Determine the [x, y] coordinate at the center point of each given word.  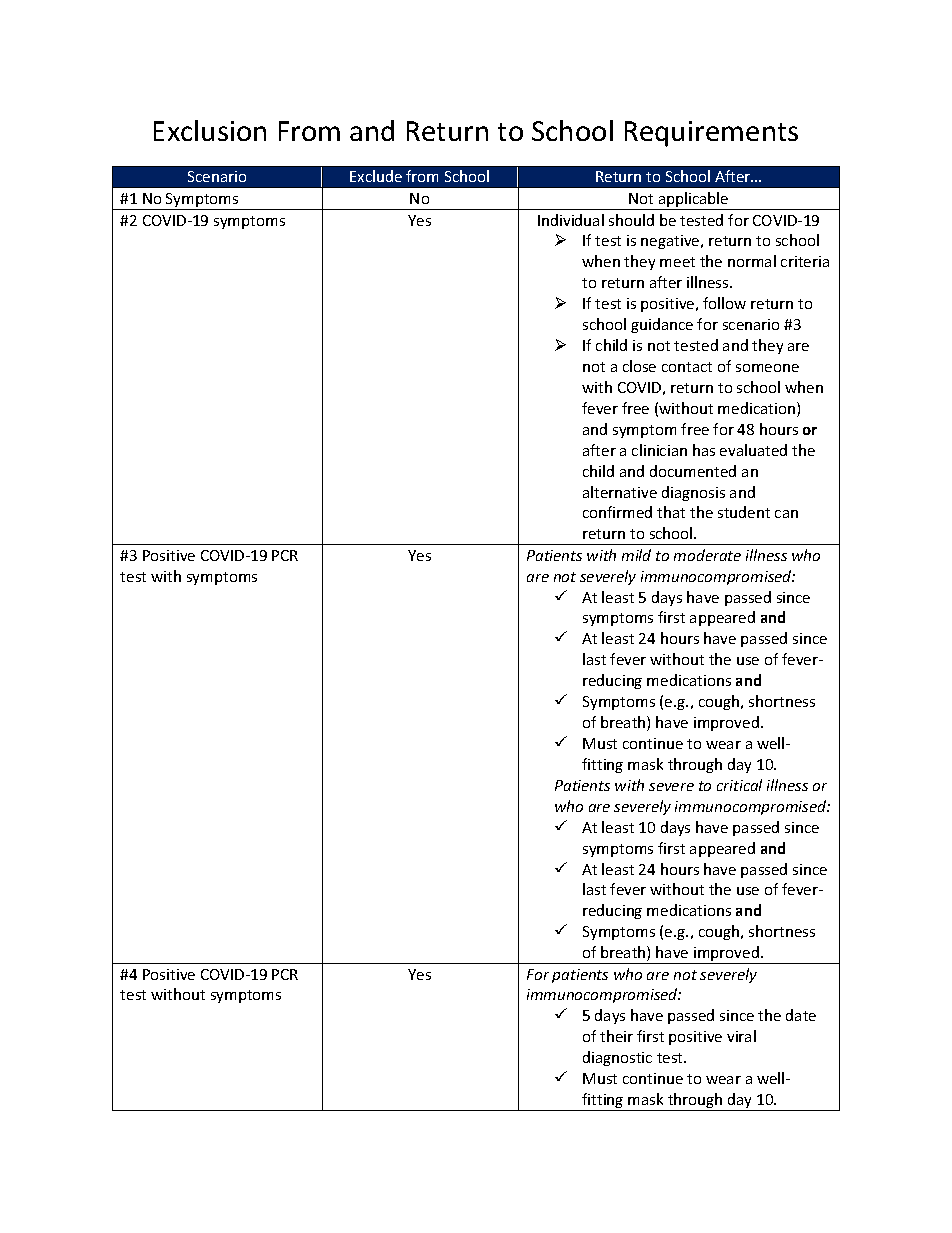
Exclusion [210, 130]
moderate [707, 555]
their [616, 1036]
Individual [571, 220]
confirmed [617, 512]
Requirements [711, 134]
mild [636, 555]
